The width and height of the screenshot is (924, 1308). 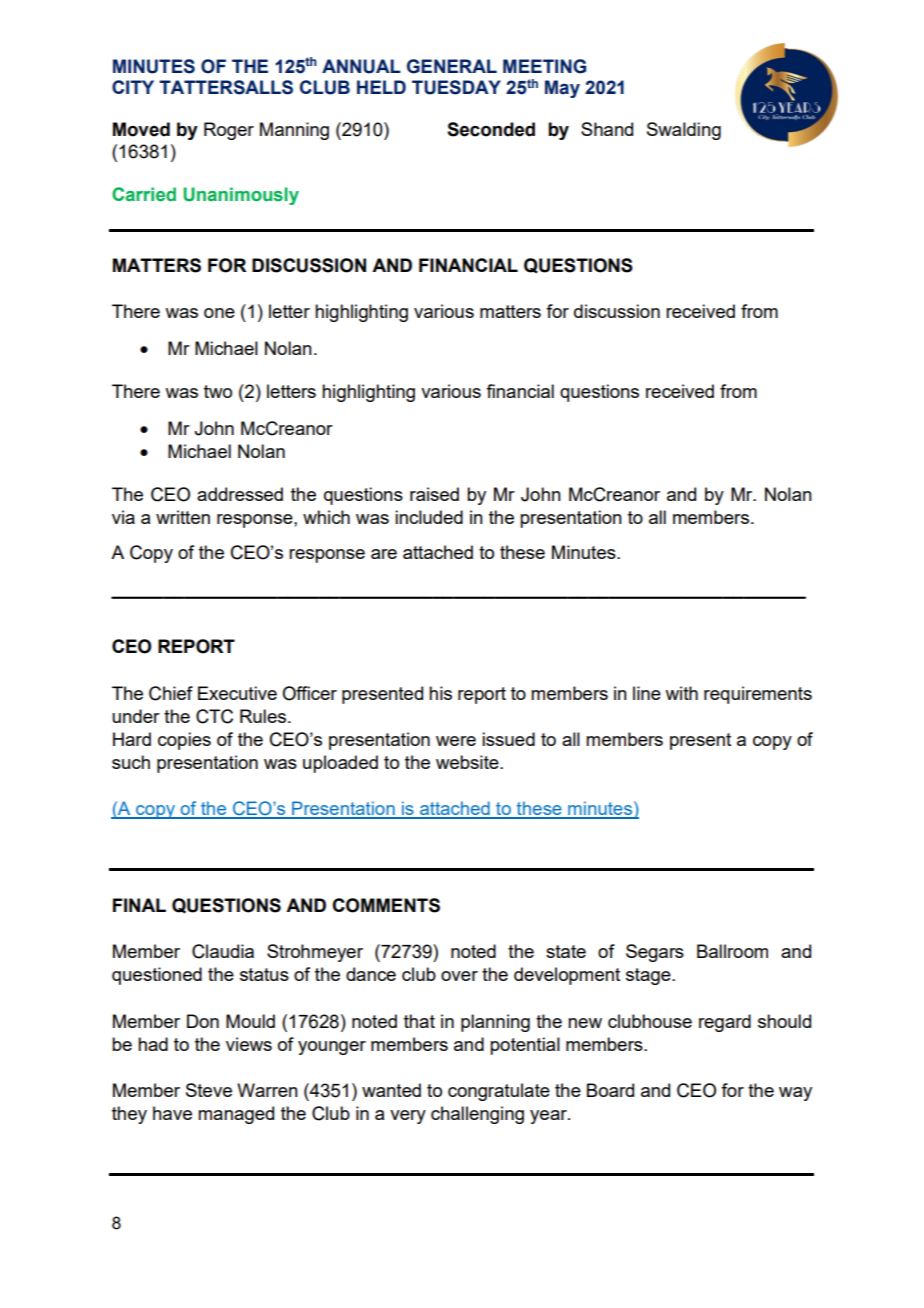 What do you see at coordinates (384, 554) in the screenshot?
I see `are` at bounding box center [384, 554].
